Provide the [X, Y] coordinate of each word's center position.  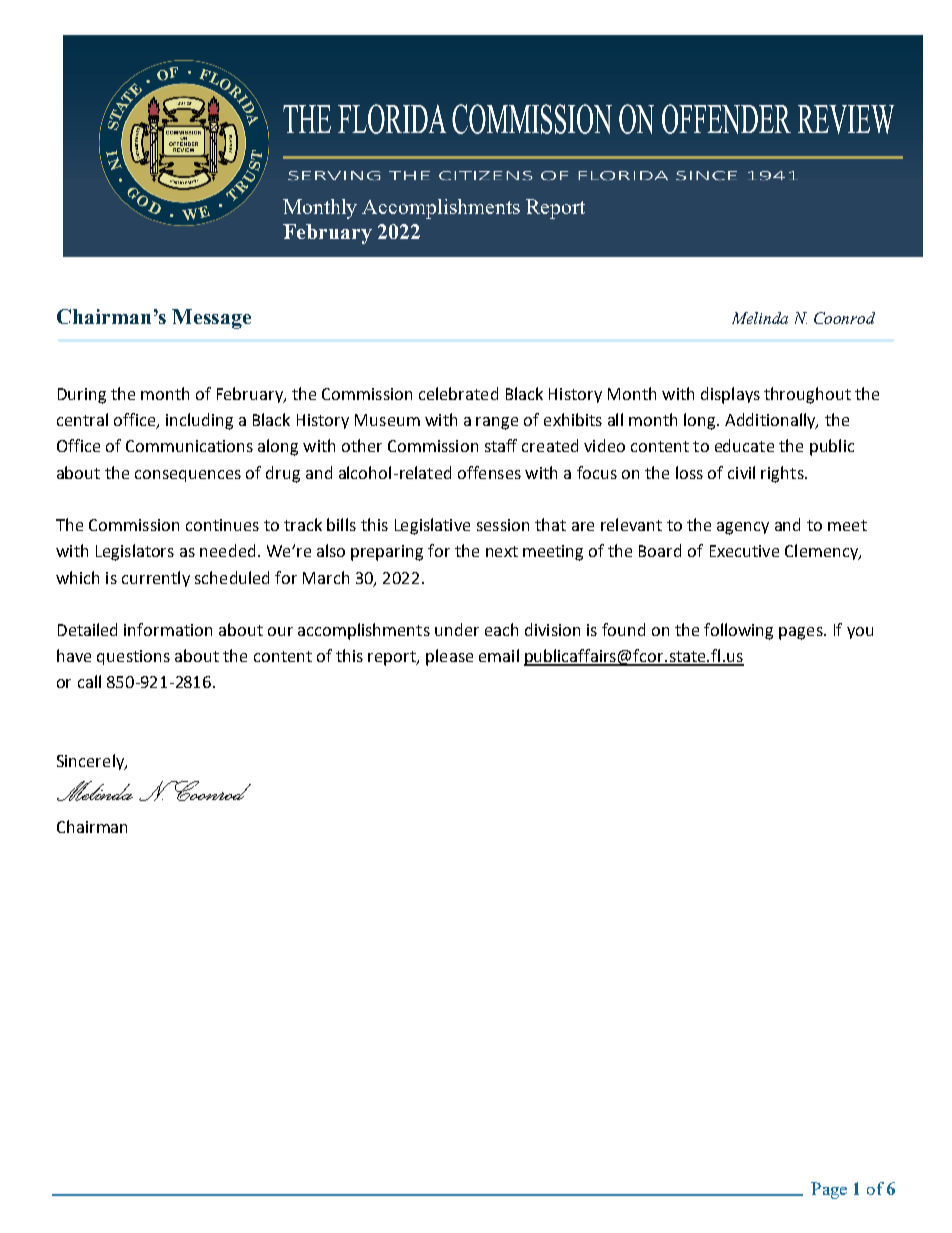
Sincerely [92, 762]
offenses [489, 472]
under [457, 629]
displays [730, 395]
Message [211, 319]
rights [783, 474]
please [449, 657]
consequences [188, 476]
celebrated [458, 393]
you [860, 633]
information [168, 629]
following [738, 631]
